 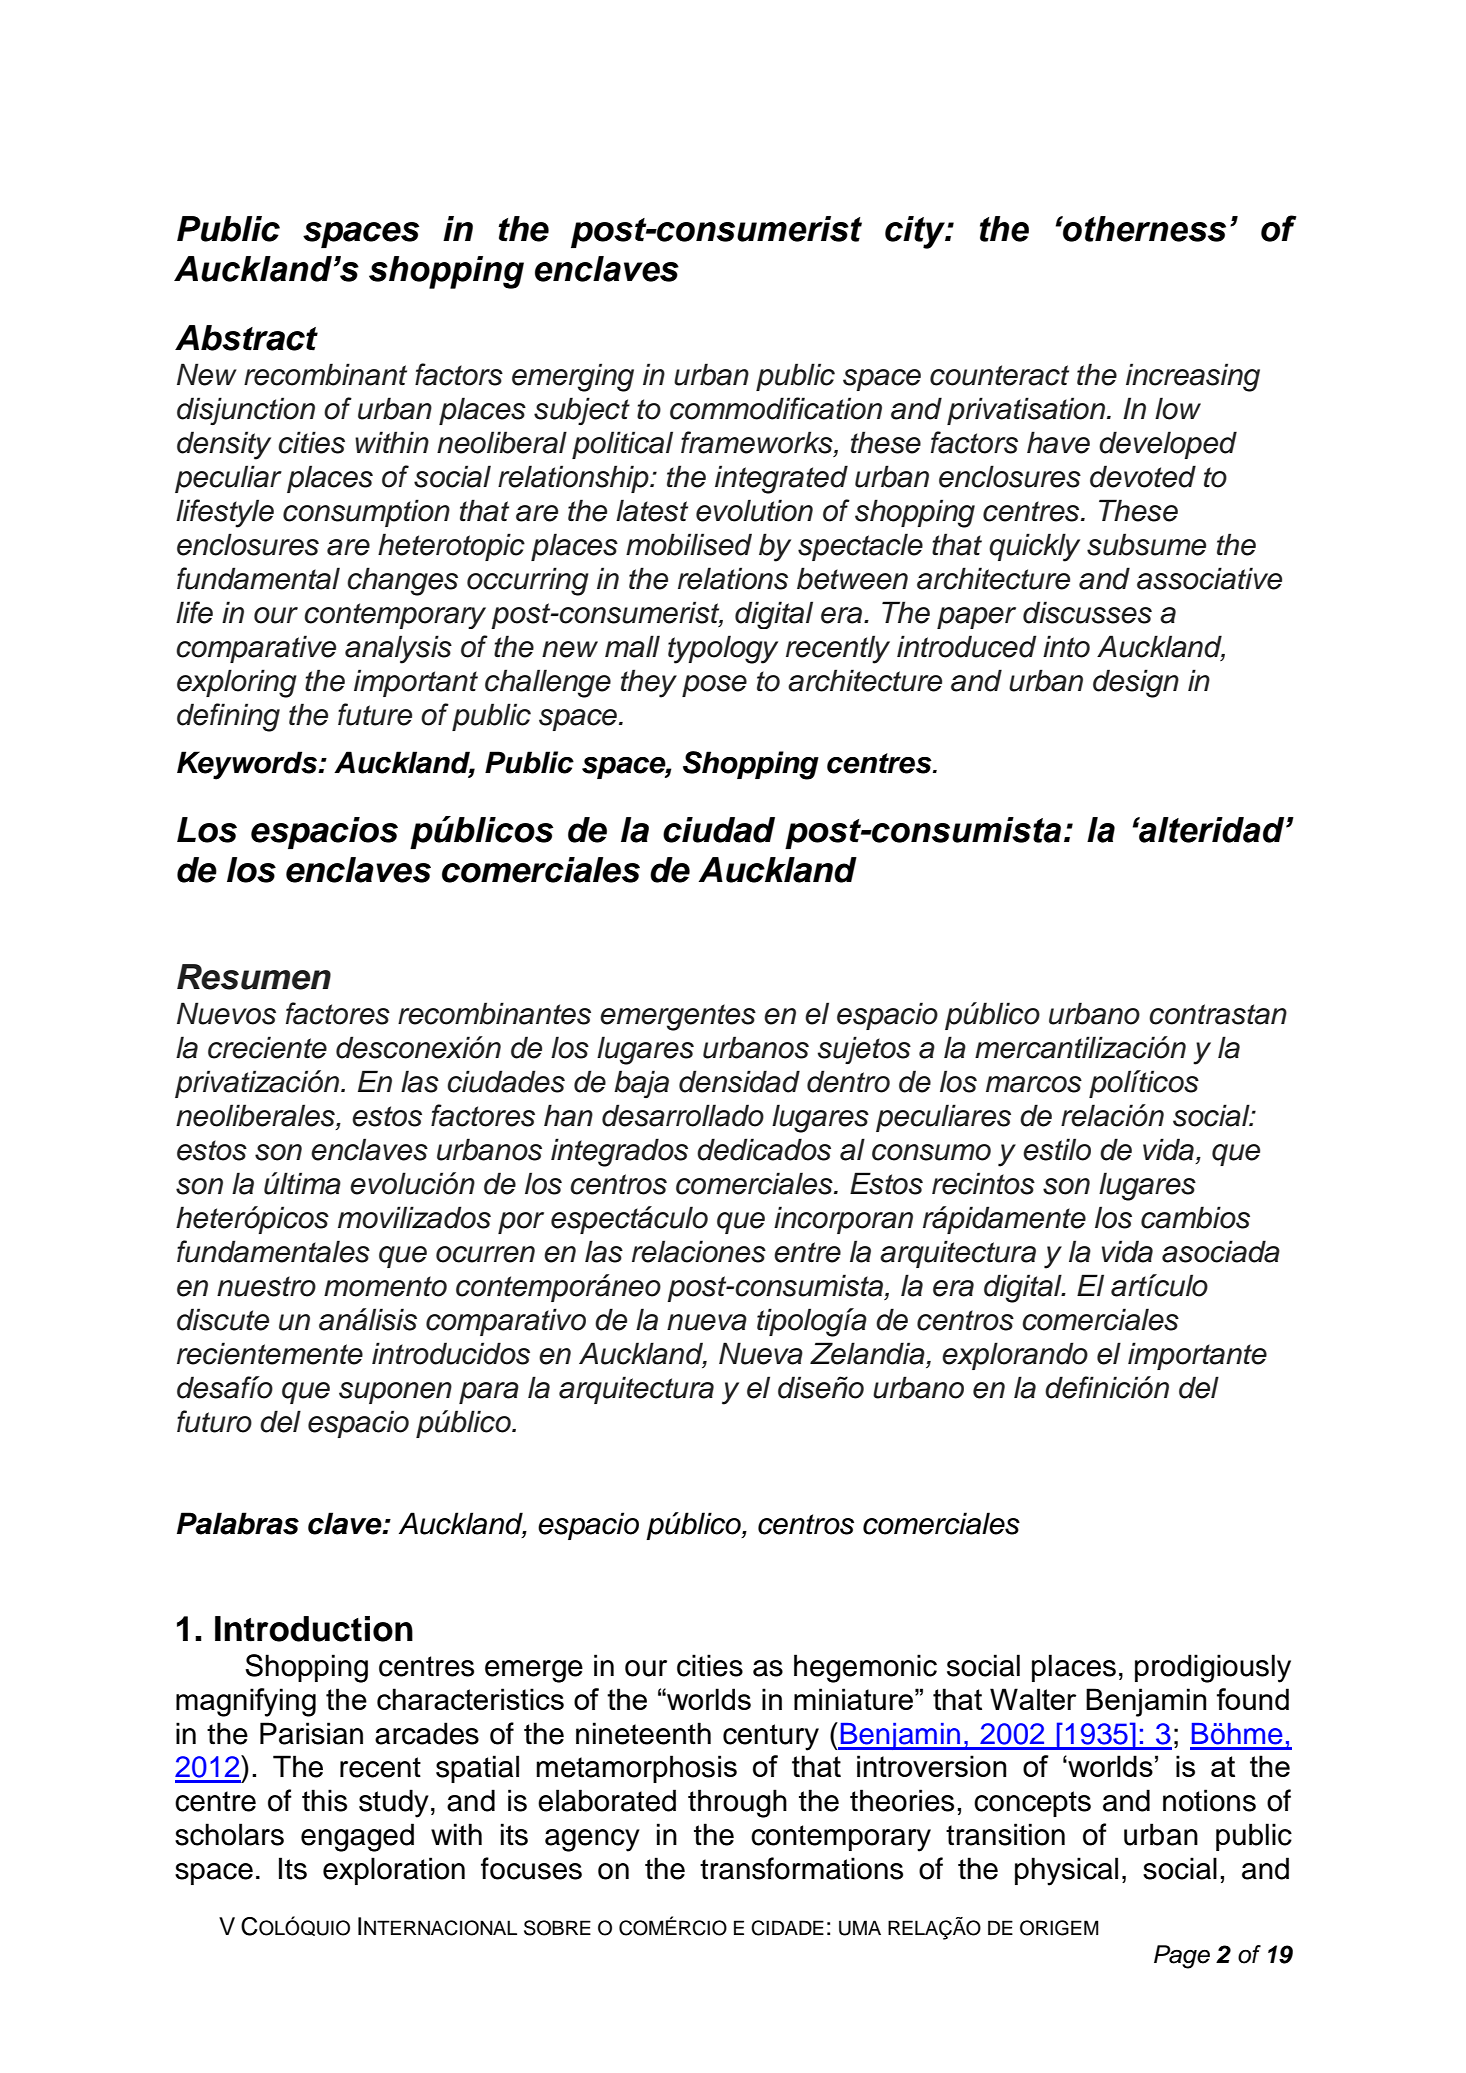 I want to click on increasing, so click(x=1193, y=377).
